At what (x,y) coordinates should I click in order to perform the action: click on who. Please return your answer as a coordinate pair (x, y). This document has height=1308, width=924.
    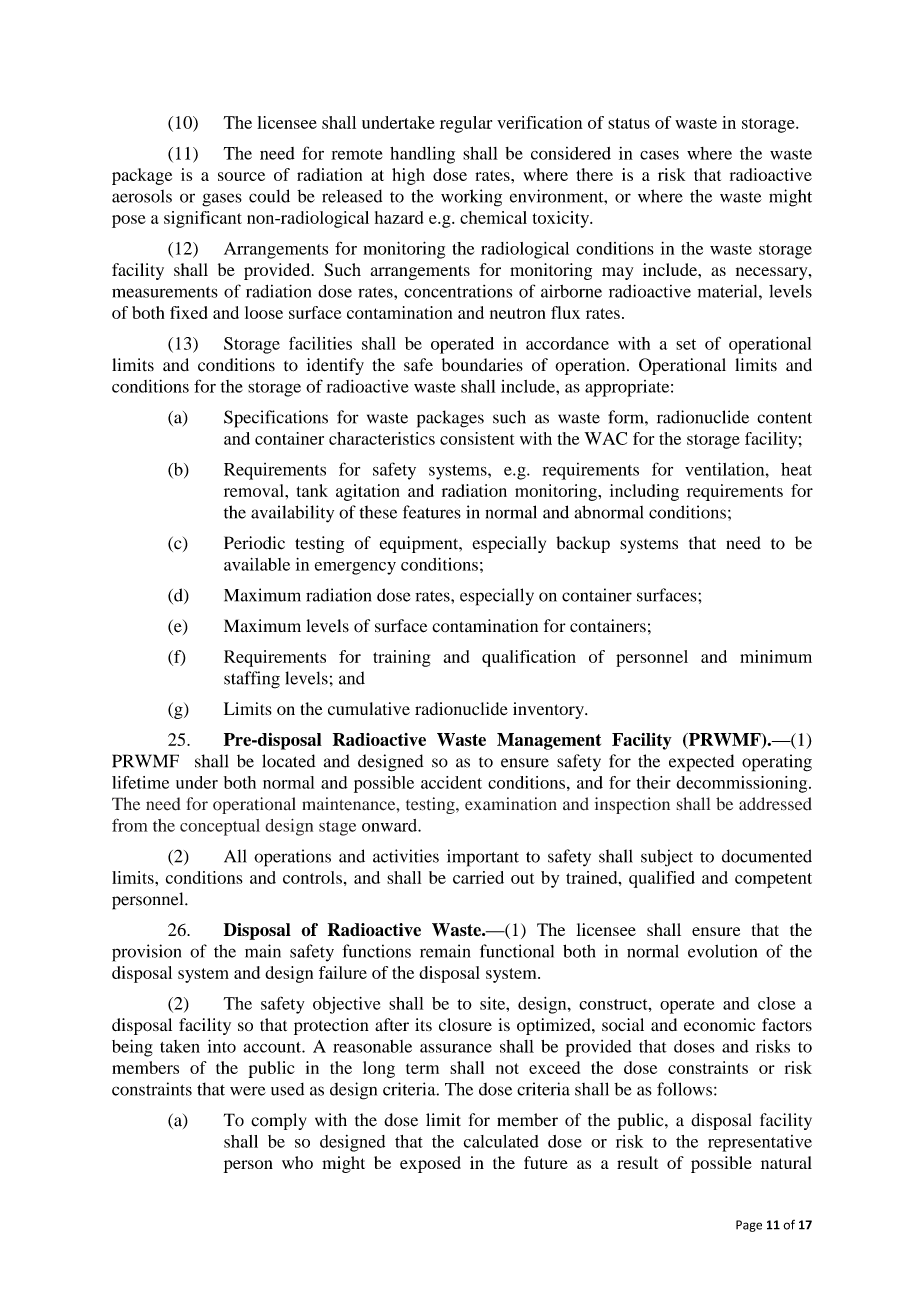
    Looking at the image, I should click on (297, 1162).
